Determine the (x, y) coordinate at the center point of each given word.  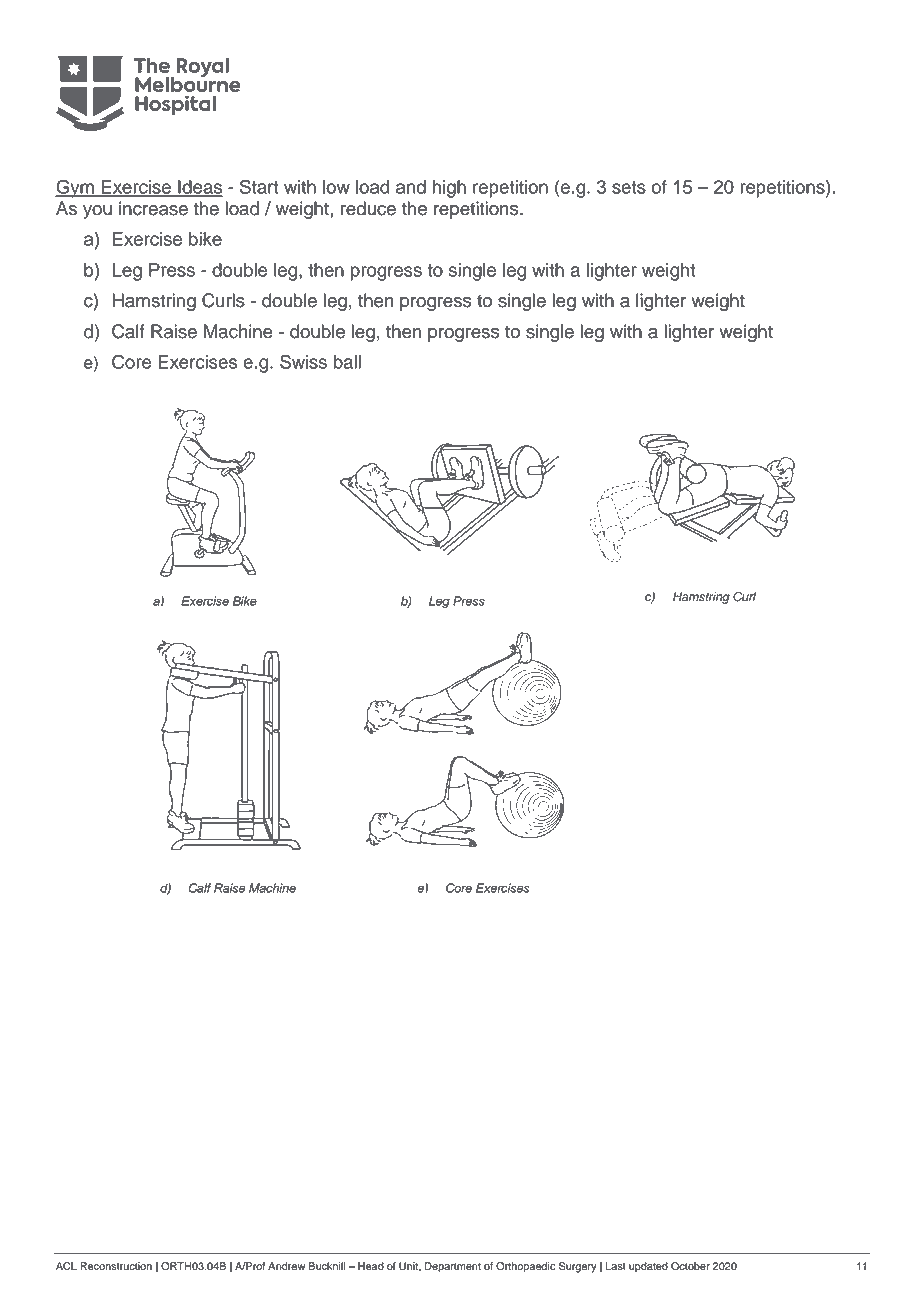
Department (453, 1267)
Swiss (303, 361)
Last (616, 1266)
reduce (368, 208)
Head (371, 1266)
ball (347, 362)
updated (648, 1267)
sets (629, 187)
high (449, 189)
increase (153, 208)
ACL (66, 1266)
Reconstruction (116, 1266)
